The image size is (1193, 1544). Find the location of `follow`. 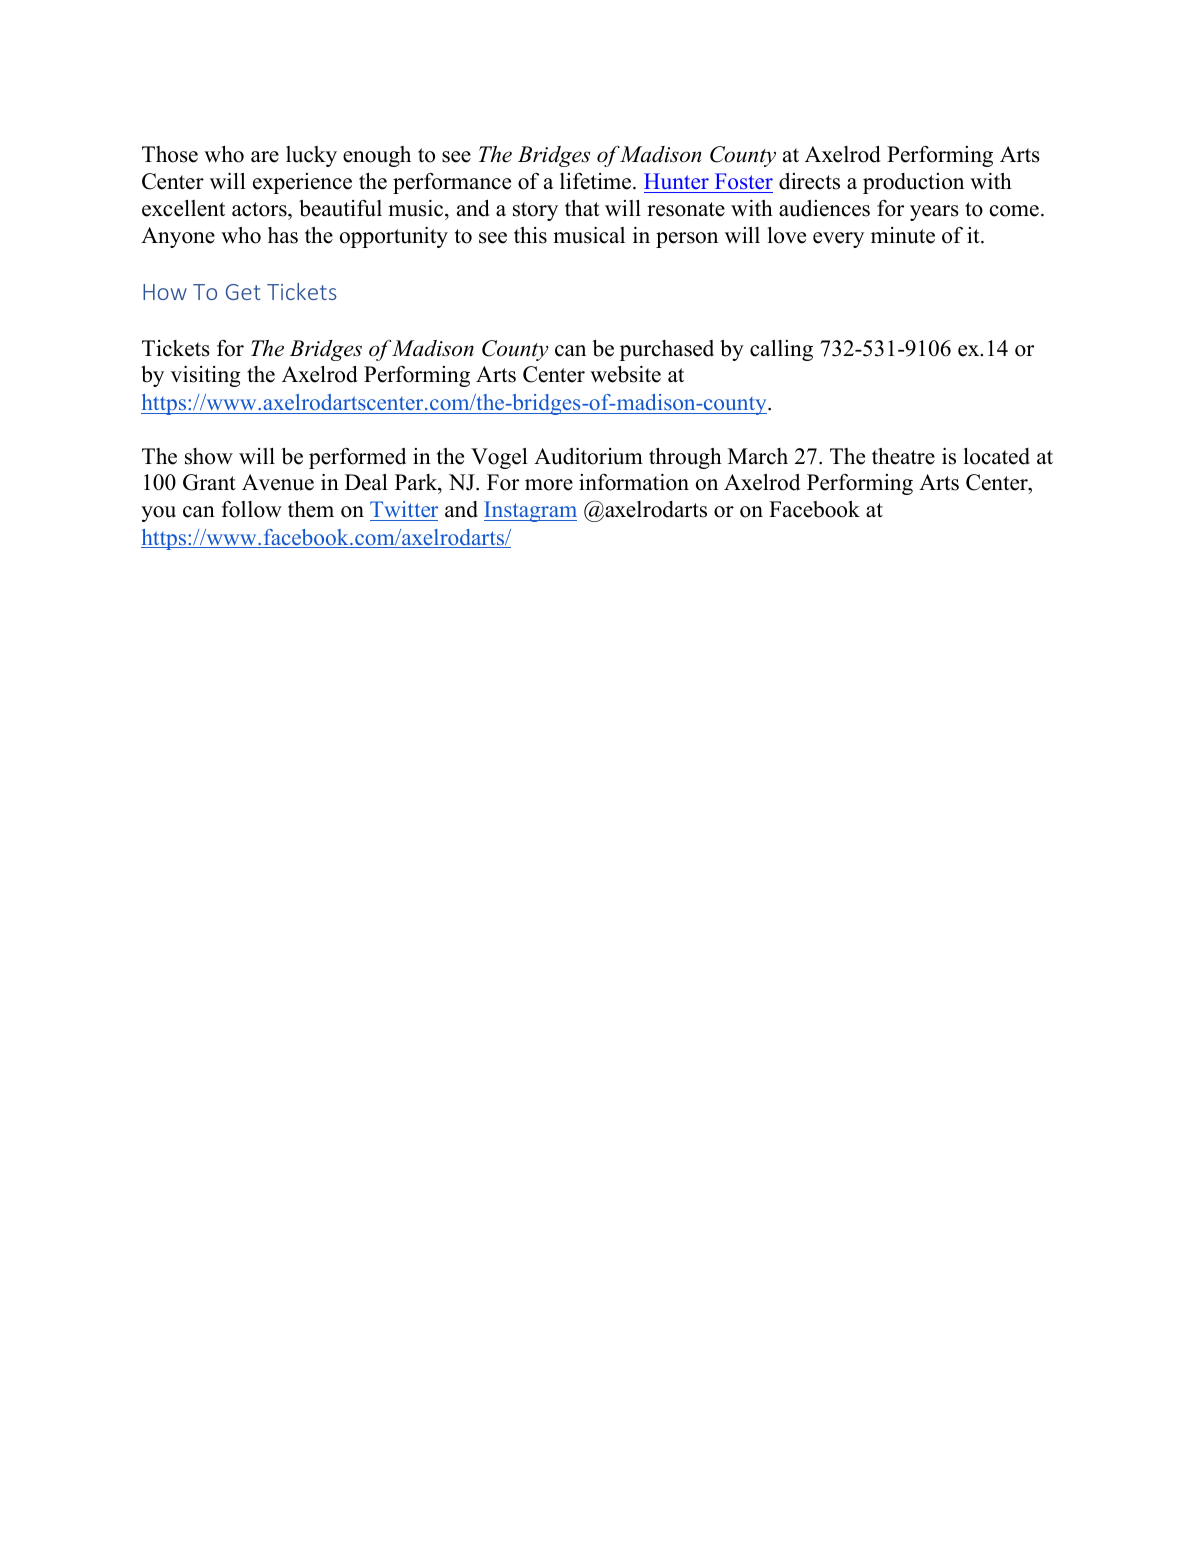

follow is located at coordinates (252, 509).
